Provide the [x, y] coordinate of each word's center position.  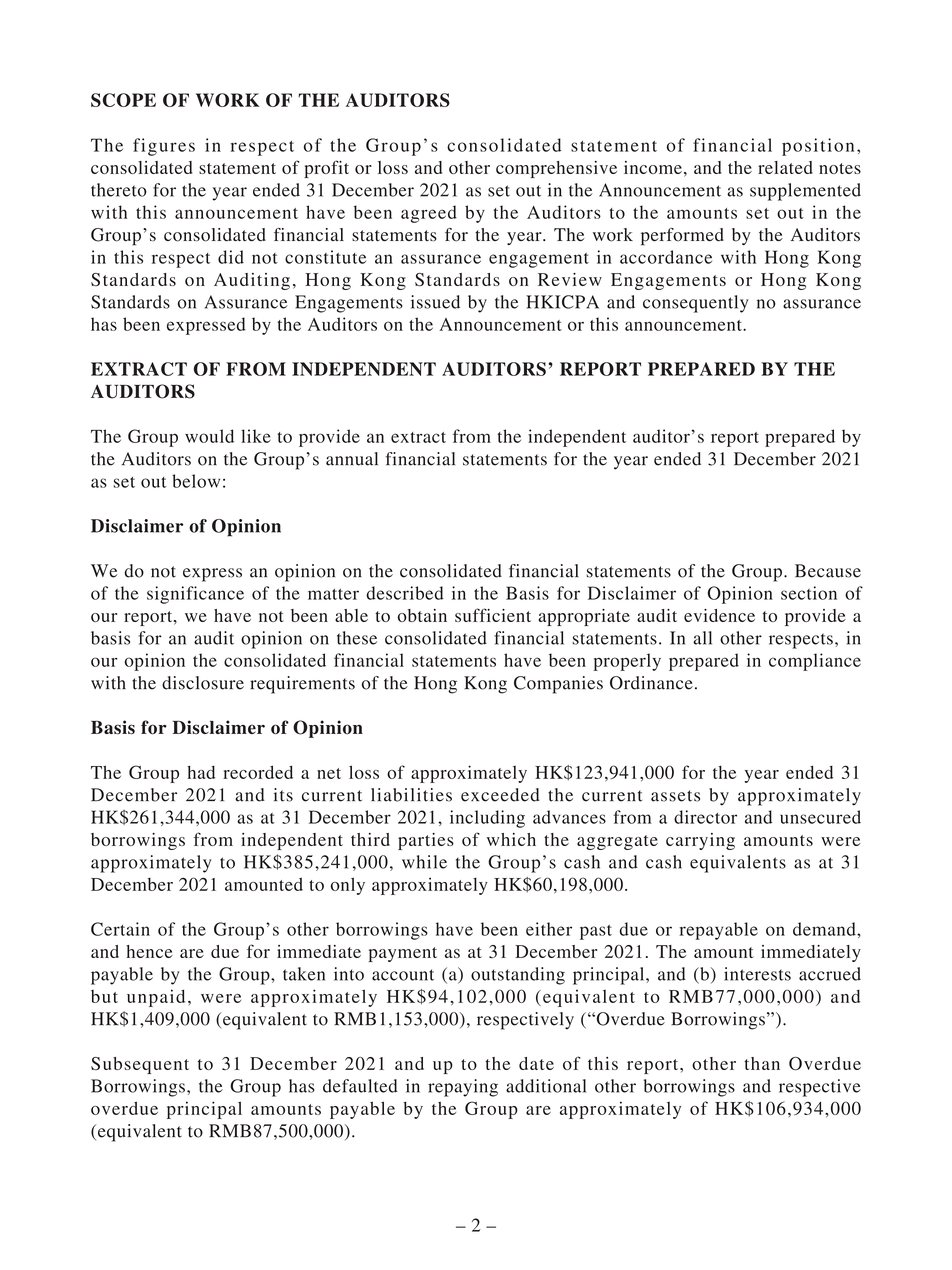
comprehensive [556, 169]
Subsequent [140, 1065]
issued [435, 302]
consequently [695, 304]
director [705, 817]
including [487, 819]
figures [164, 147]
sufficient [493, 615]
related [785, 167]
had [201, 772]
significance [195, 595]
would [209, 436]
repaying [463, 1088]
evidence [719, 615]
